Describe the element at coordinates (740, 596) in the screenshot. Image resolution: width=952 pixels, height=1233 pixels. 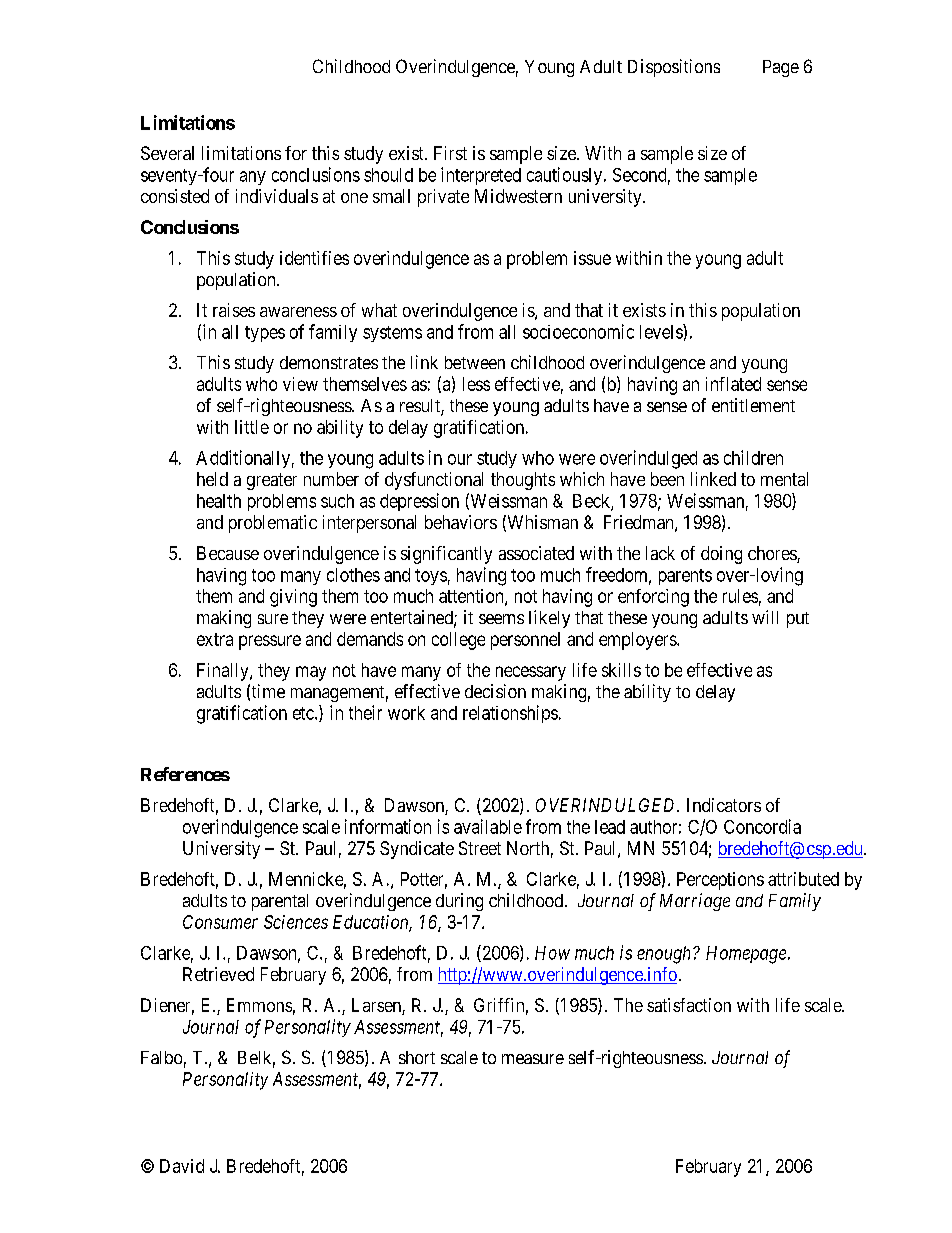
I see `rules` at that location.
